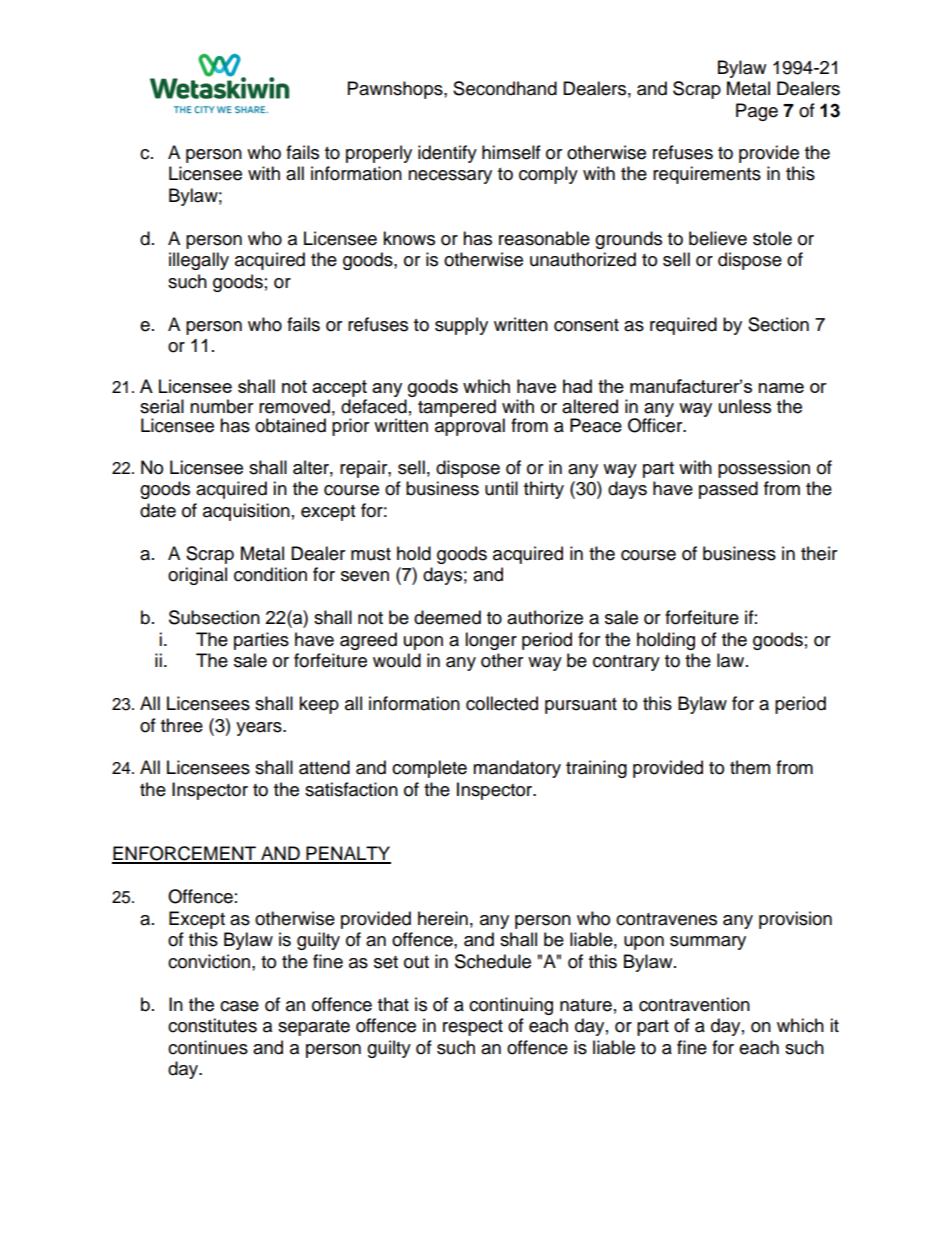 This document has height=1233, width=952. What do you see at coordinates (447, 617) in the document?
I see `deemed` at bounding box center [447, 617].
